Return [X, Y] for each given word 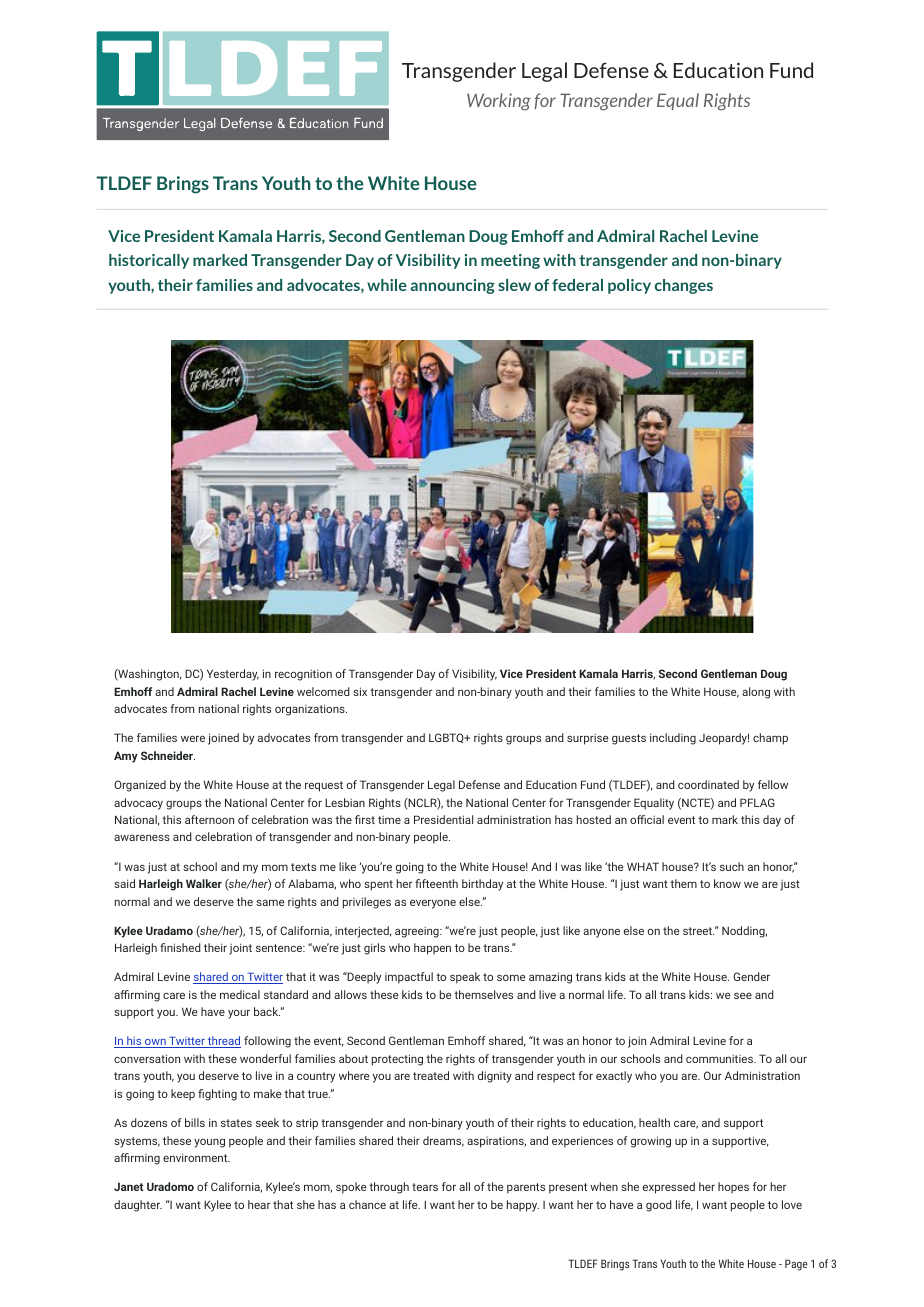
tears [425, 1187]
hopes [733, 1188]
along [756, 693]
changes [684, 286]
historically [149, 261]
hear [259, 1204]
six [360, 691]
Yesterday [233, 675]
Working [499, 102]
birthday [482, 885]
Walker [204, 883]
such [732, 866]
